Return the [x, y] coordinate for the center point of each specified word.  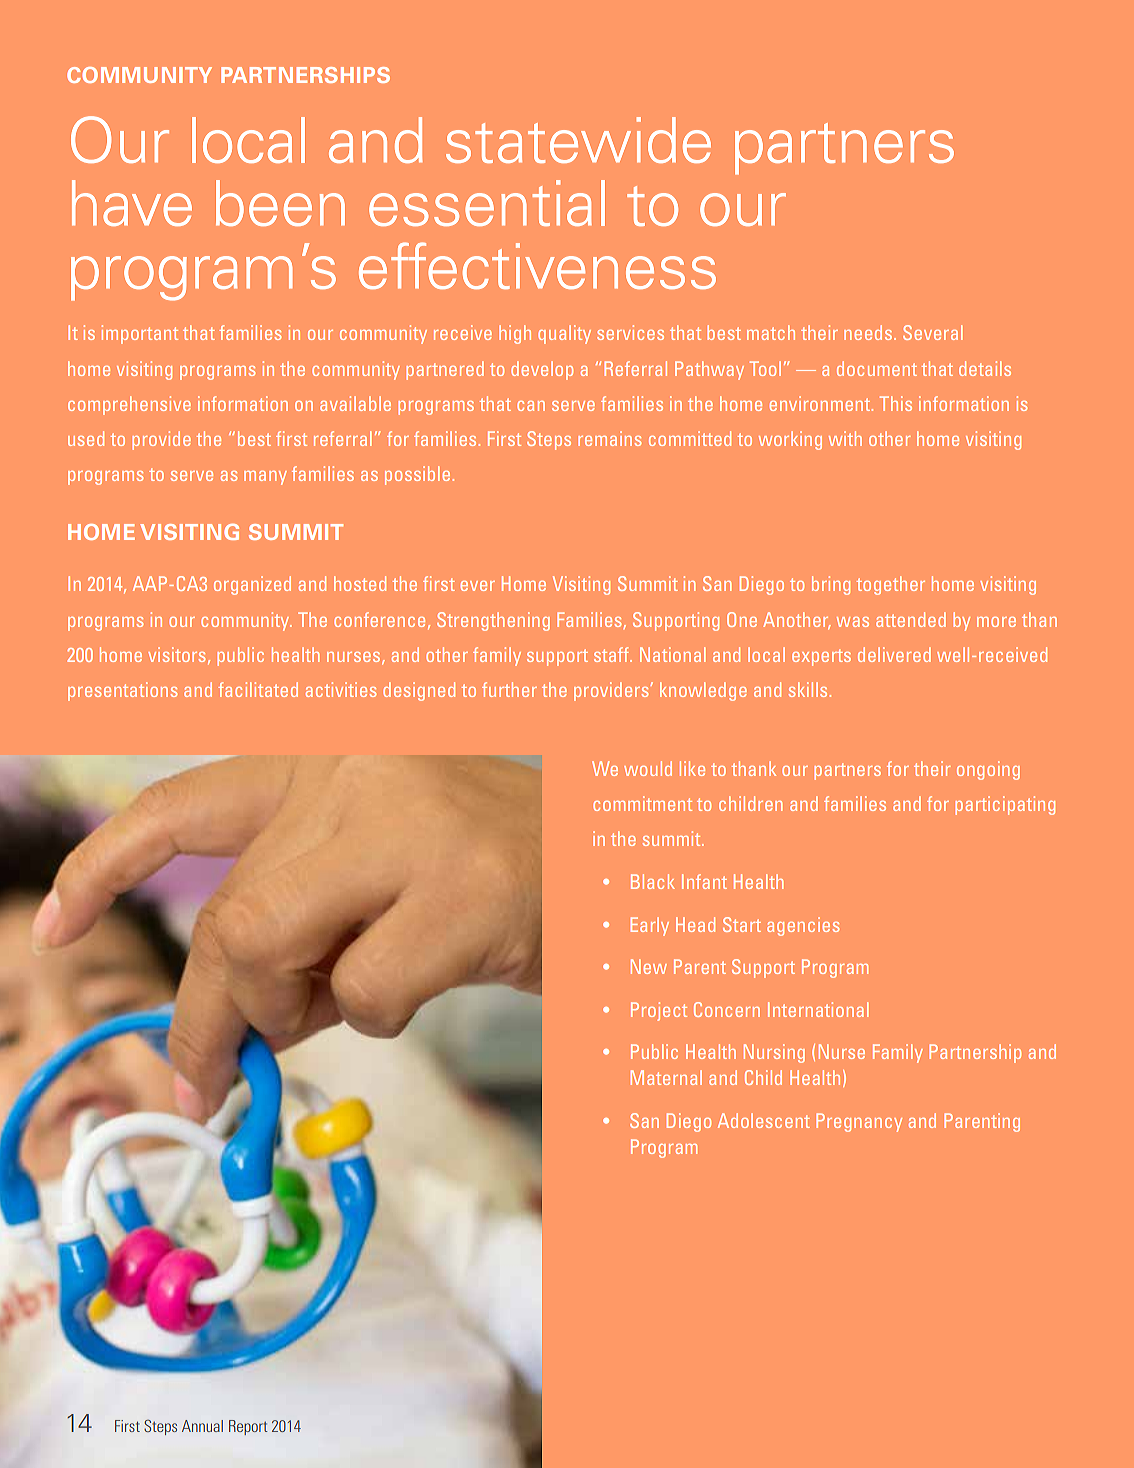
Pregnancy [859, 1122]
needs [869, 332]
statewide [578, 140]
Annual [202, 1426]
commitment [642, 803]
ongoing [988, 770]
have [132, 203]
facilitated [258, 689]
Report [248, 1427]
